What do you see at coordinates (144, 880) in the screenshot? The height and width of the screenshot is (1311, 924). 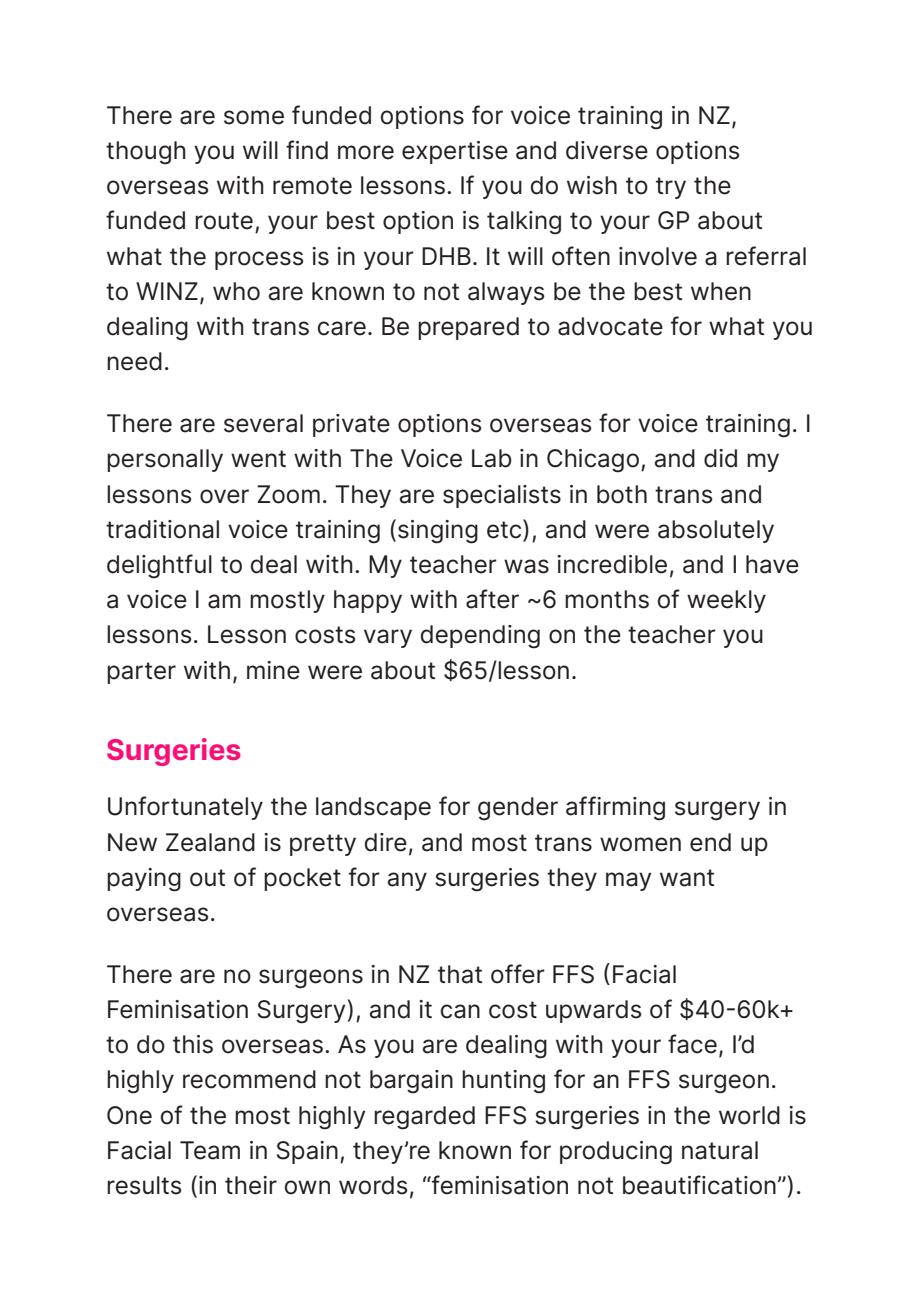 I see `paying` at bounding box center [144, 880].
